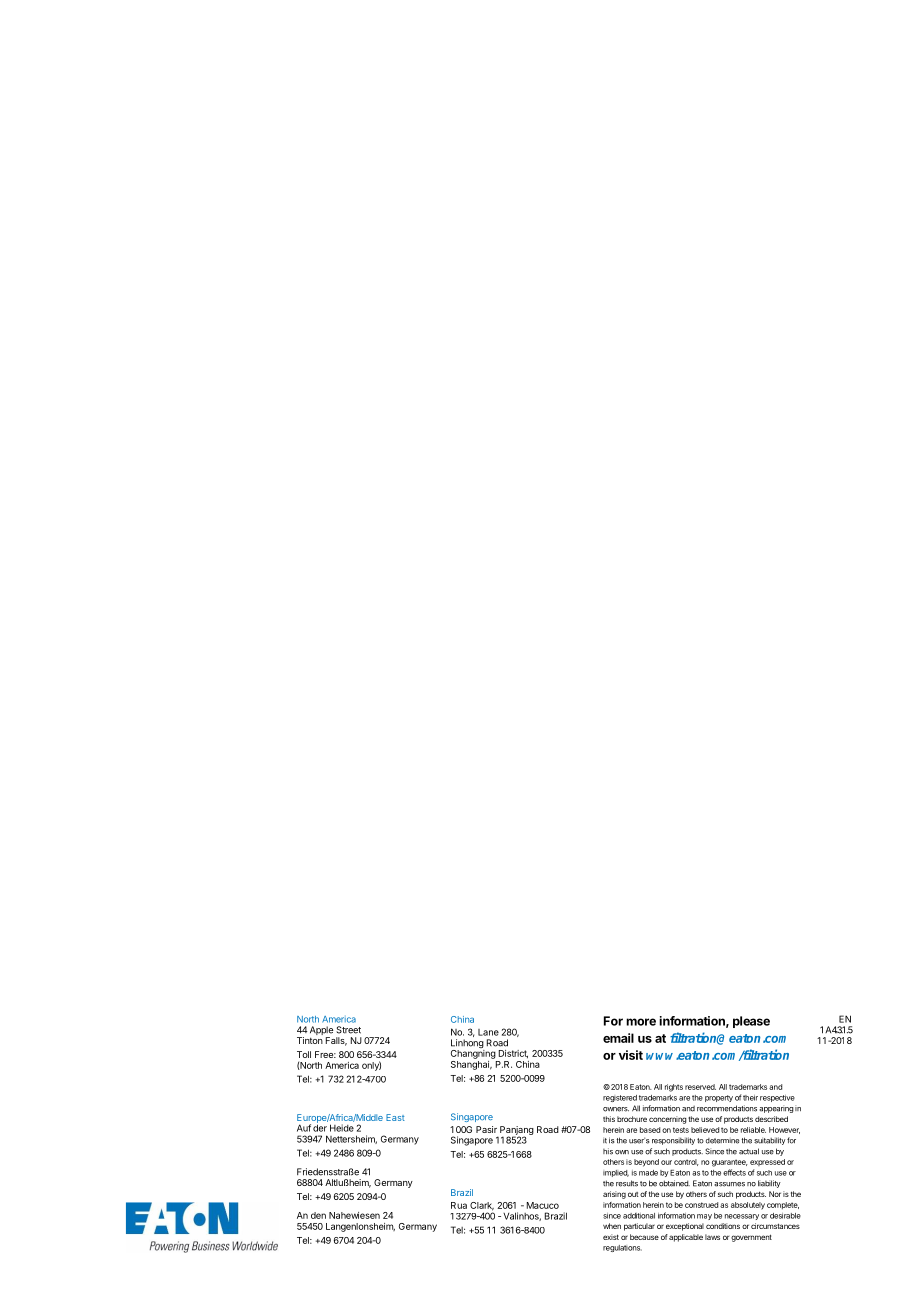 The width and height of the document is (924, 1308). Describe the element at coordinates (620, 1098) in the document. I see `registered` at that location.
